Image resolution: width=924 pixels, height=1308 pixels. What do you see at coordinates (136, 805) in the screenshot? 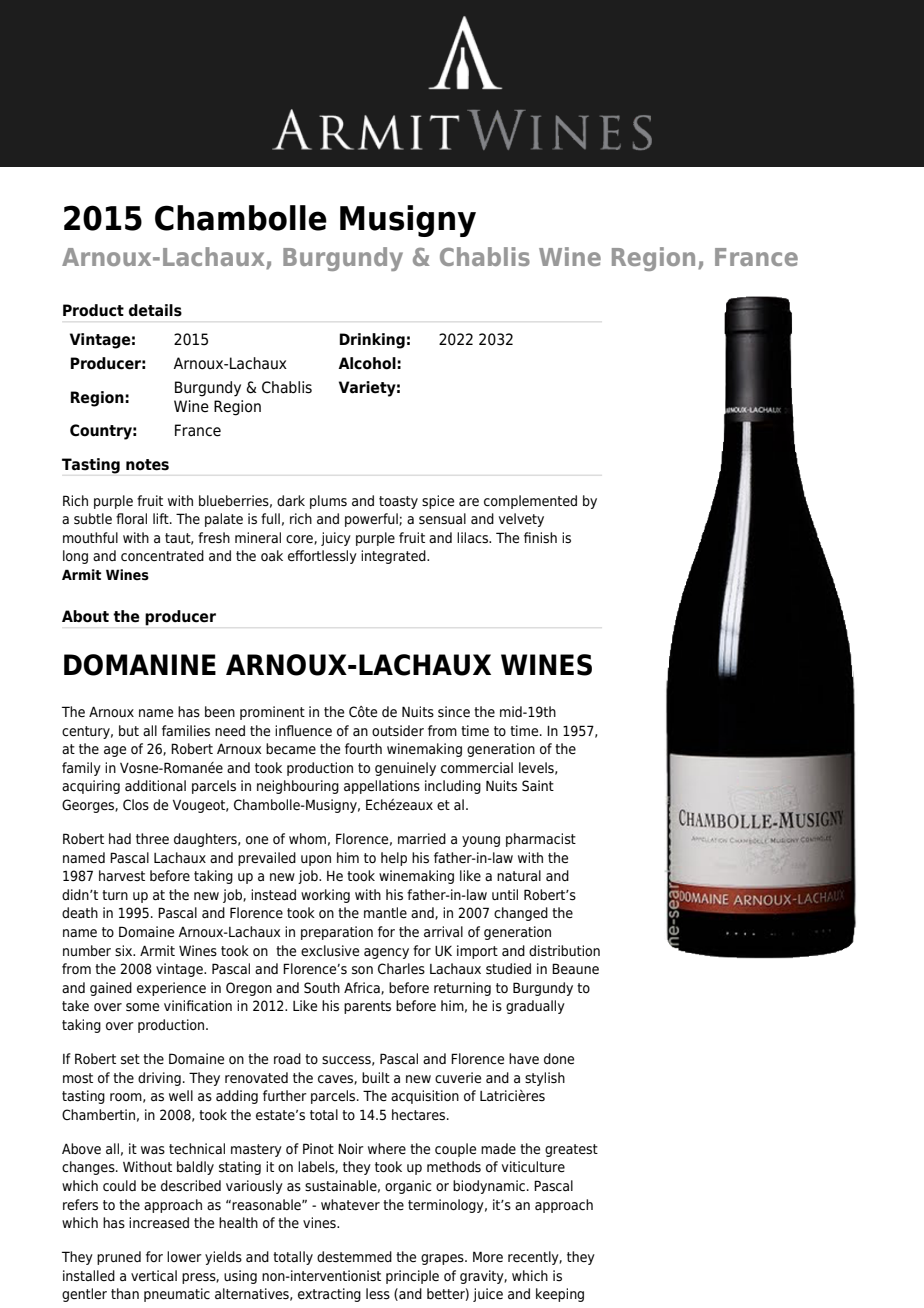
I see `Clos` at bounding box center [136, 805].
